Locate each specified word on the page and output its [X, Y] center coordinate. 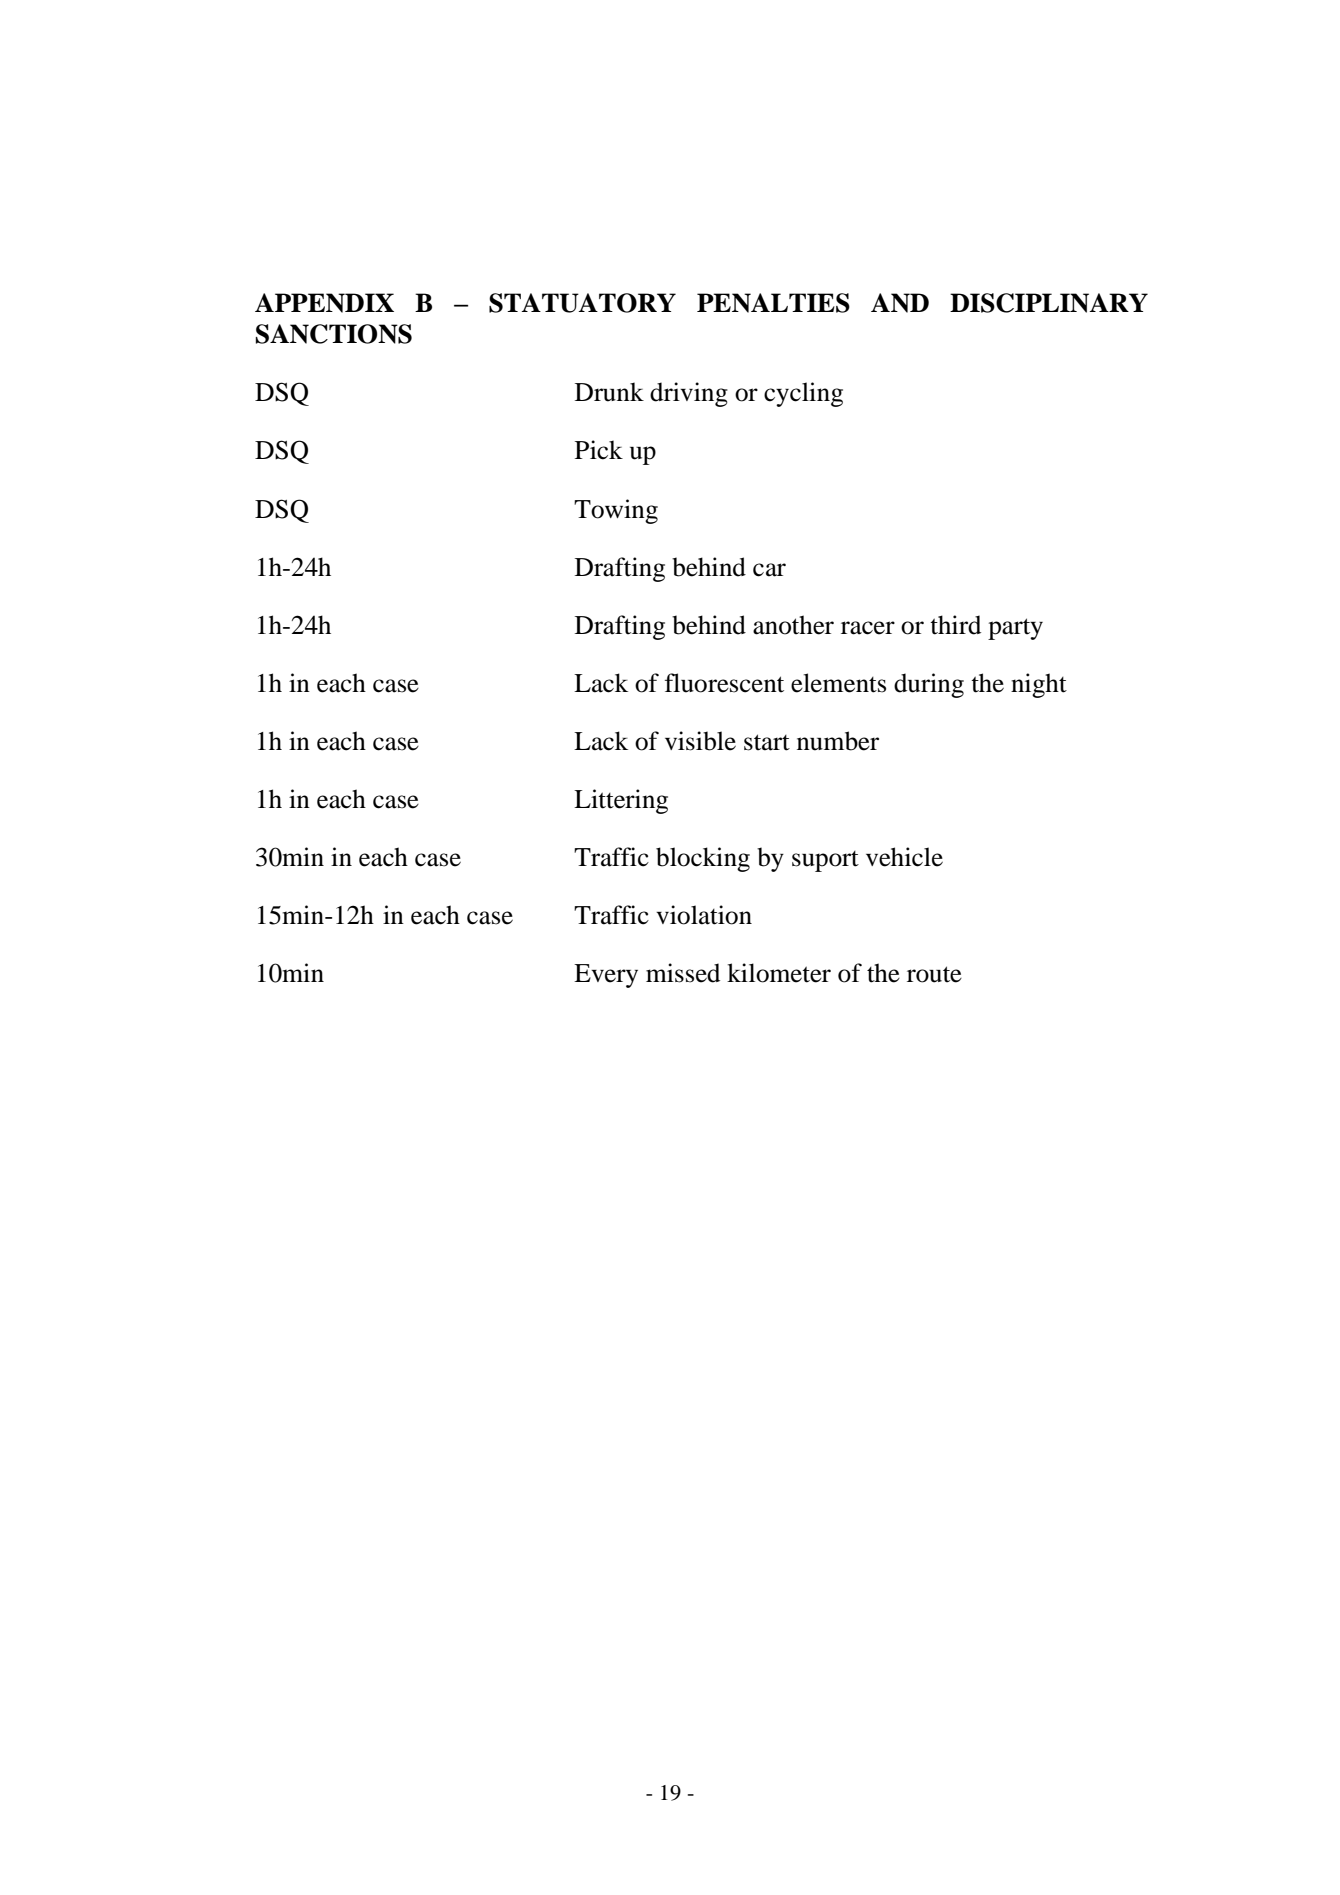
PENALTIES [773, 303]
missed [683, 973]
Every [606, 976]
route [934, 974]
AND [900, 303]
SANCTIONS [334, 334]
